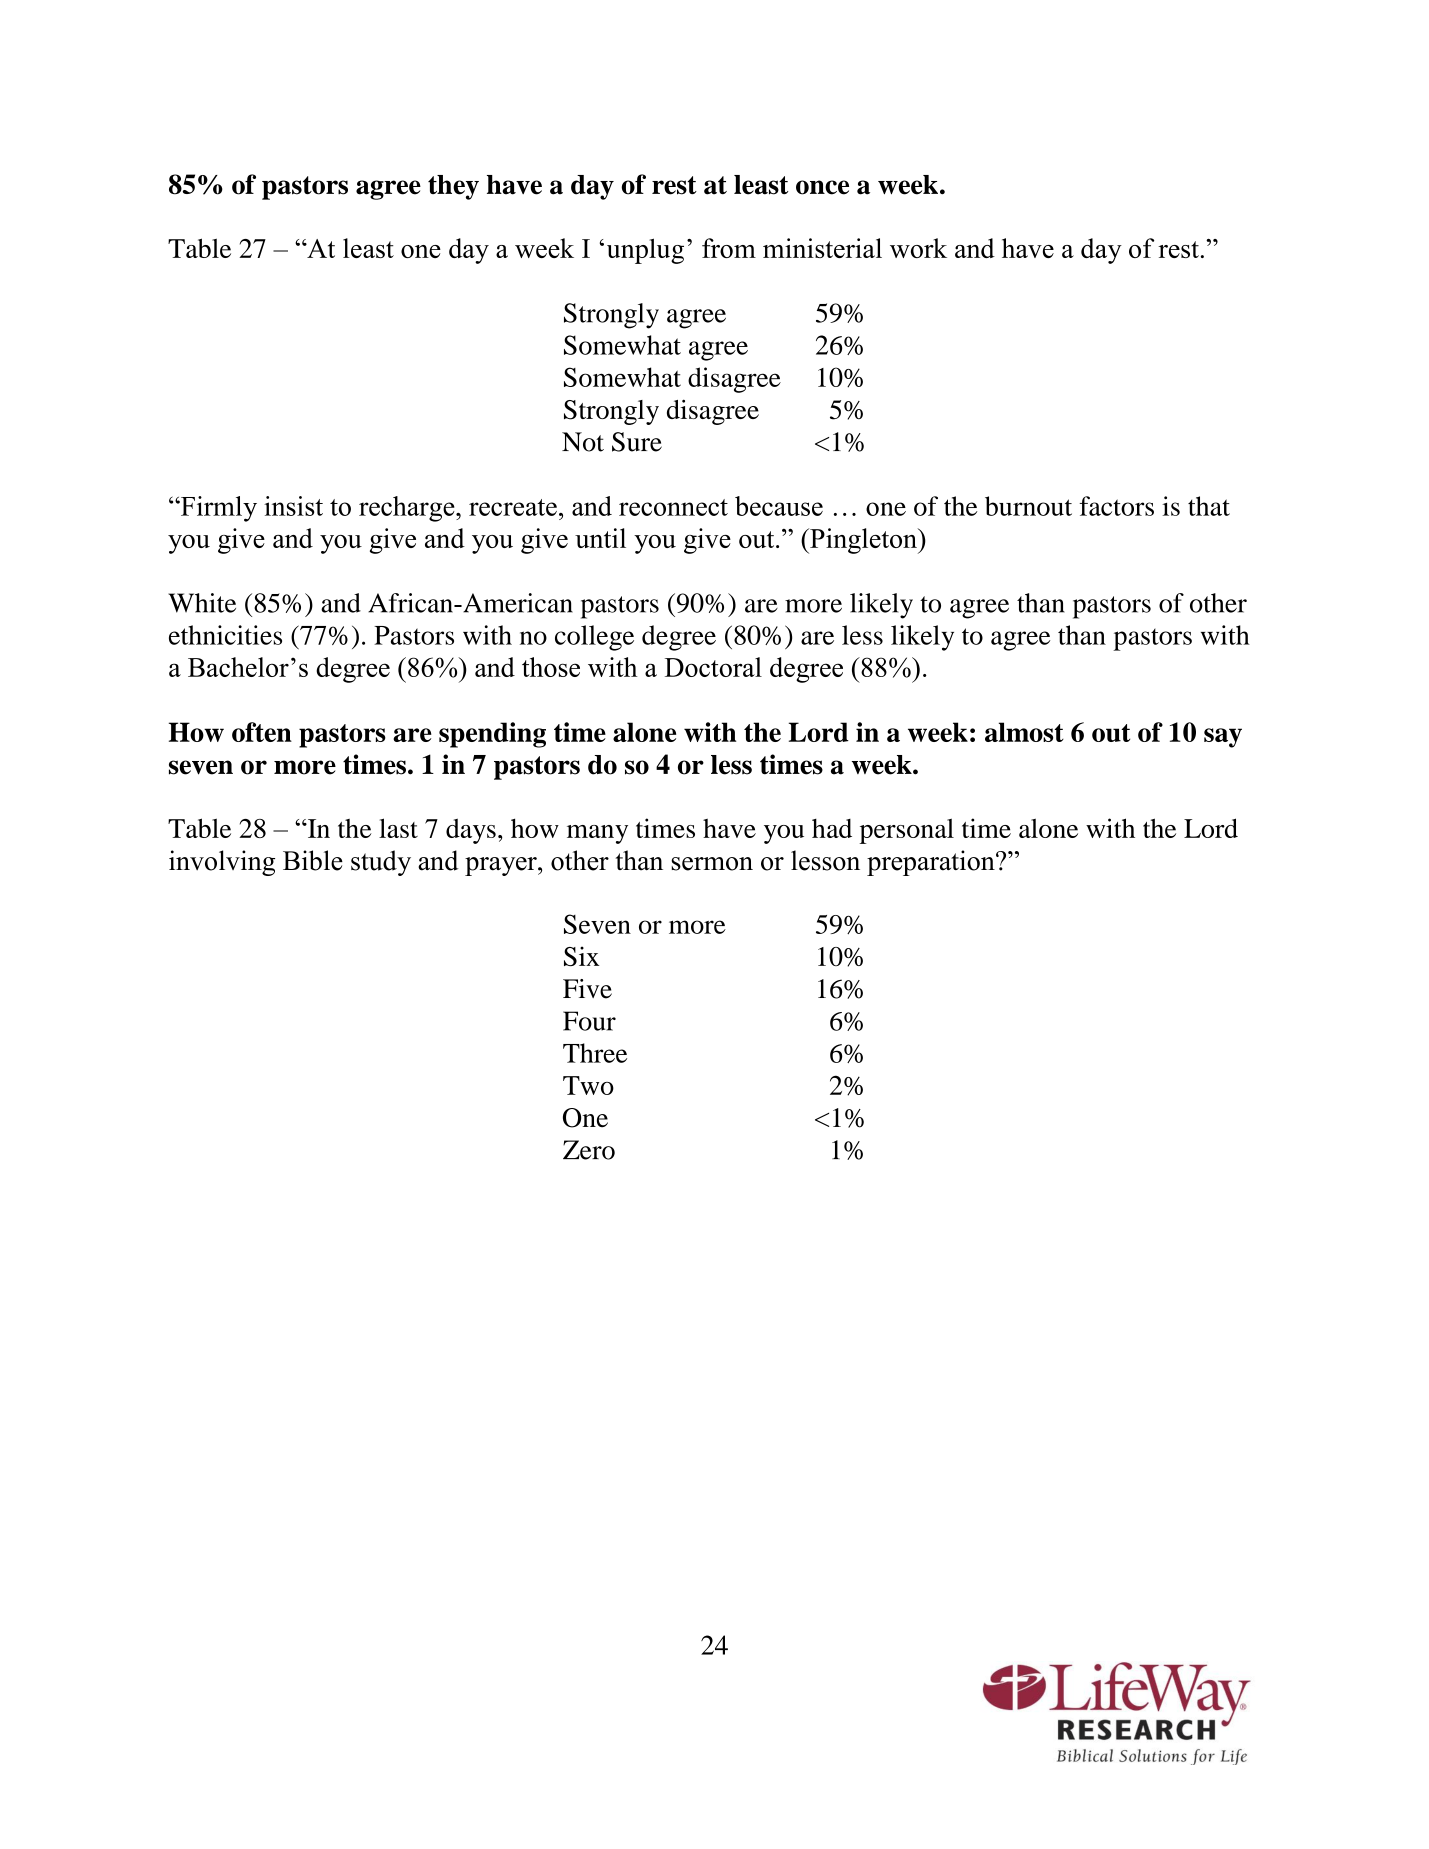 This document has width=1429, height=1849. What do you see at coordinates (293, 506) in the document?
I see `insist` at bounding box center [293, 506].
